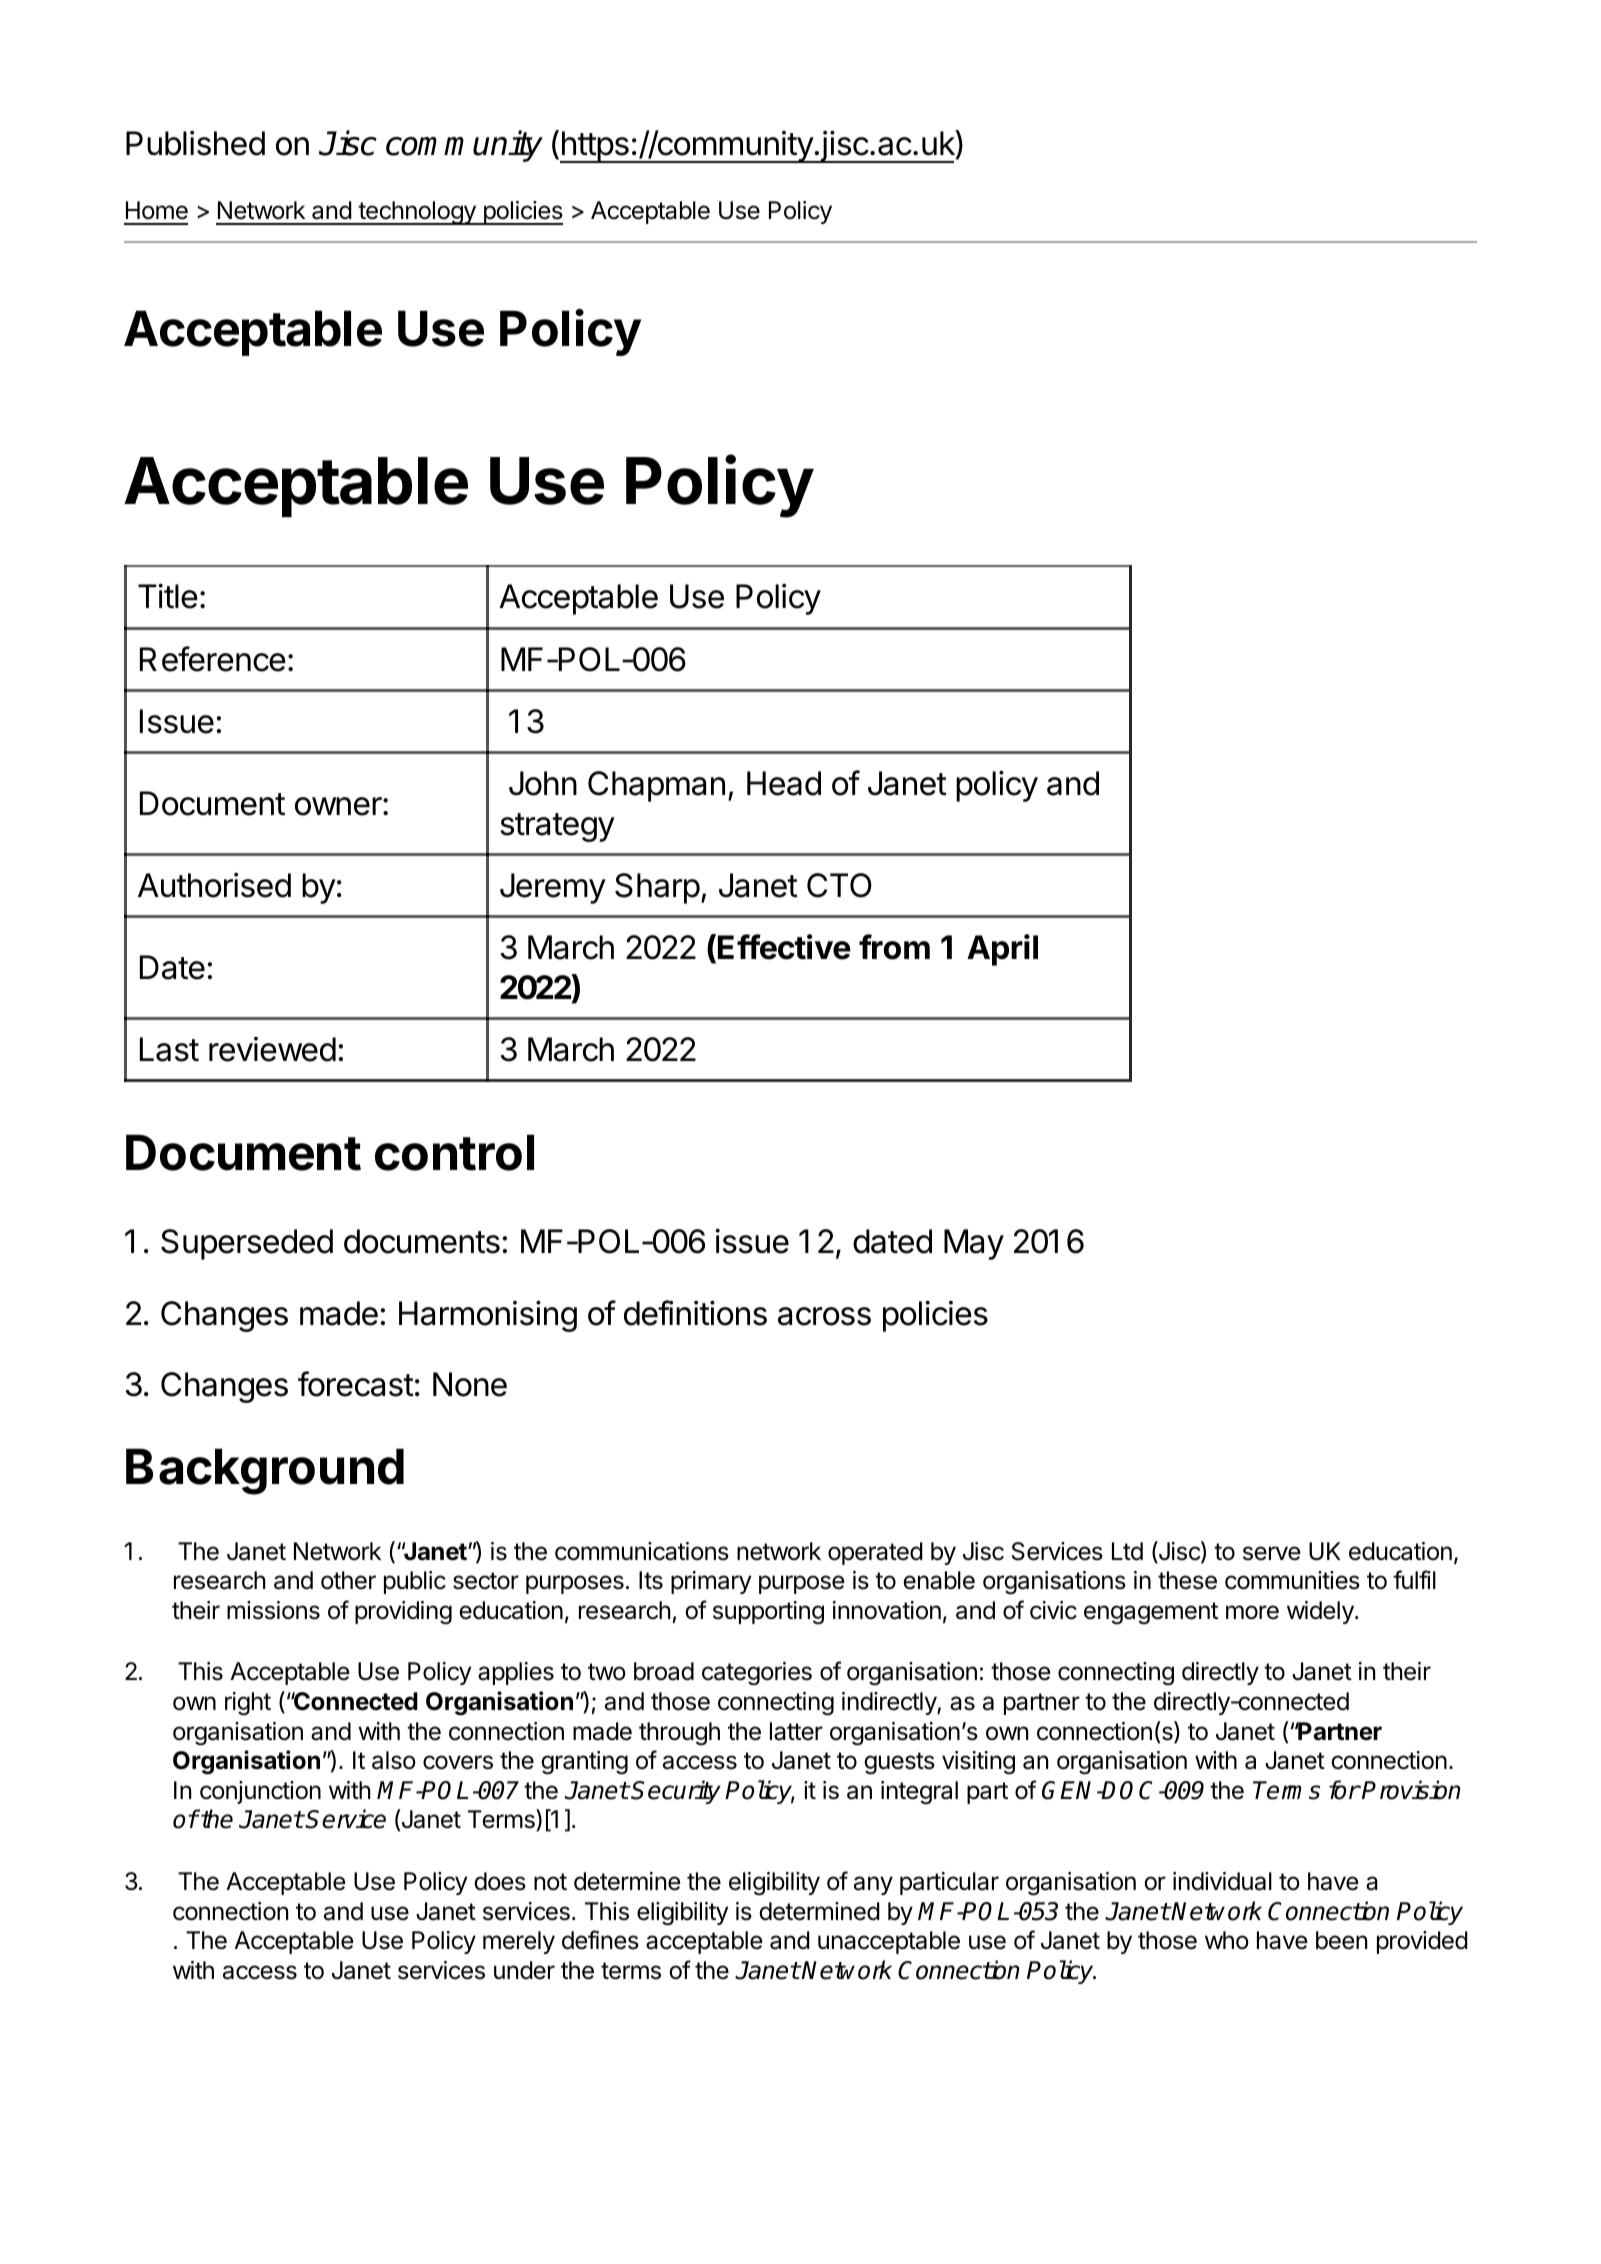 This screenshot has width=1601, height=2264. I want to click on Chapman, so click(656, 786).
